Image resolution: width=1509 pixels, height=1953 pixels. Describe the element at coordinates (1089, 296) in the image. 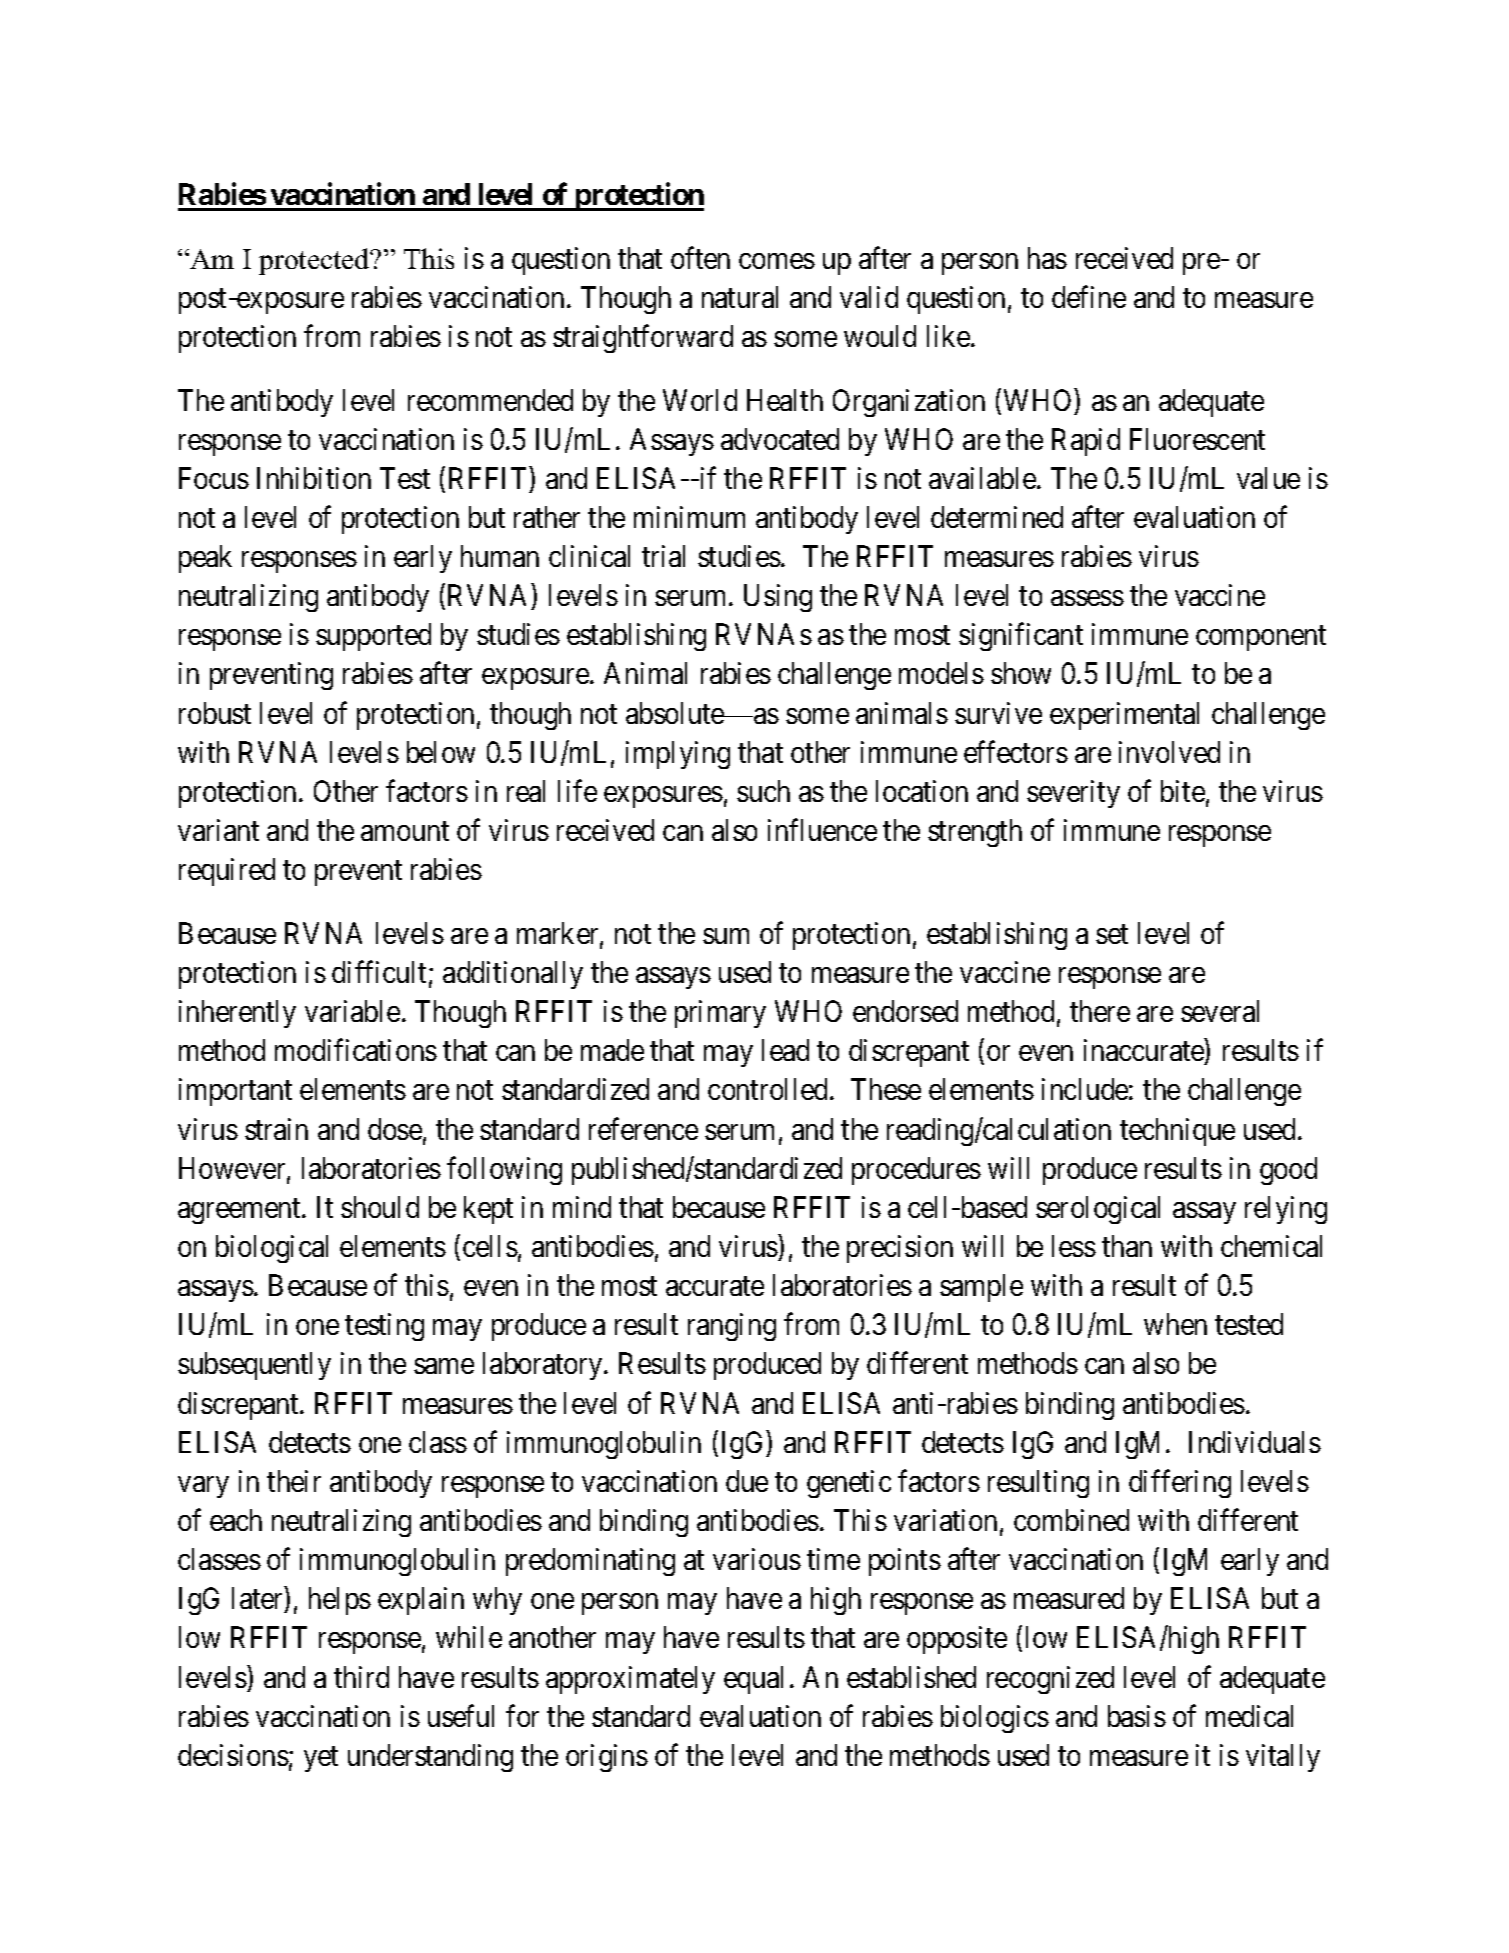

I see `define` at that location.
